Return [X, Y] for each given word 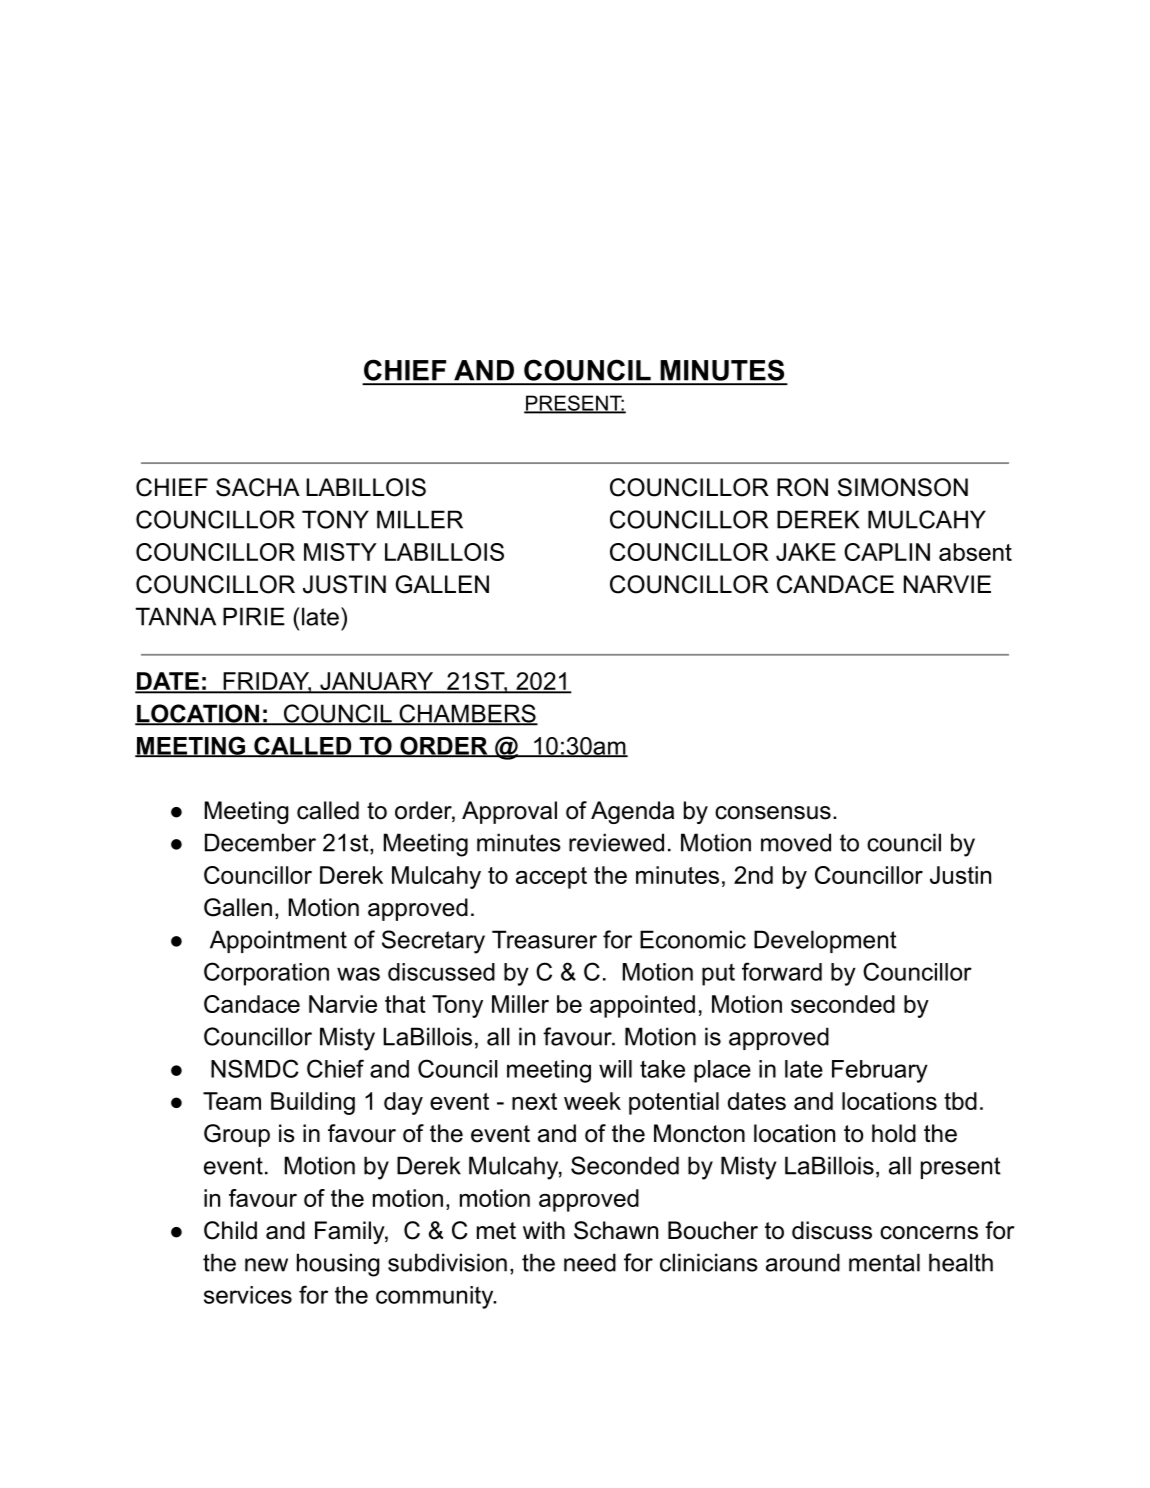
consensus [773, 813]
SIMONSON [903, 487]
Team [232, 1101]
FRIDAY [266, 682]
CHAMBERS [467, 714]
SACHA [258, 487]
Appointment [278, 941]
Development [825, 941]
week [592, 1101]
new [266, 1265]
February [880, 1071]
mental [884, 1262]
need [590, 1262]
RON [802, 487]
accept [551, 878]
